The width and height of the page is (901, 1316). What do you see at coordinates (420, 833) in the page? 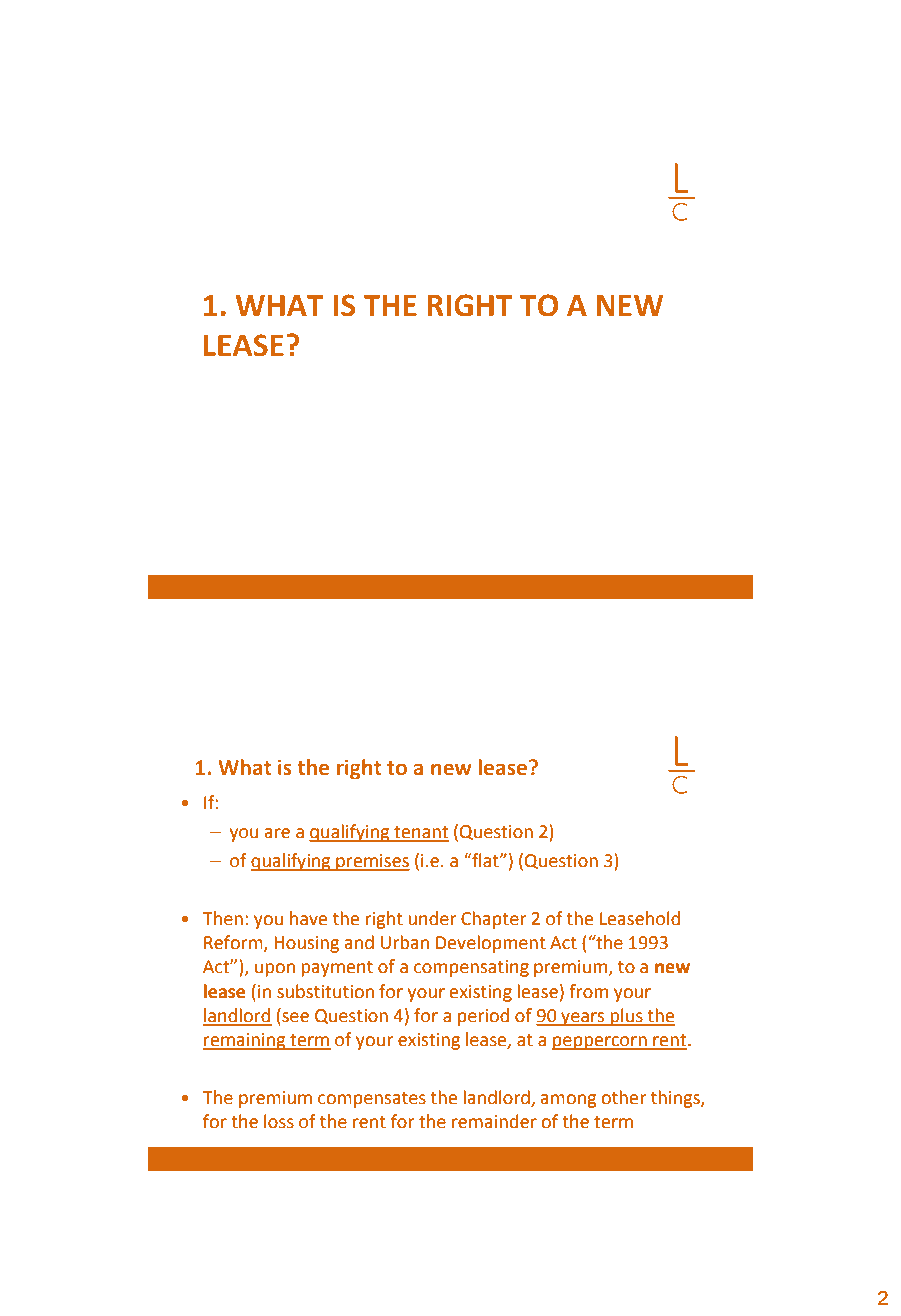
I see `tenant` at bounding box center [420, 833].
